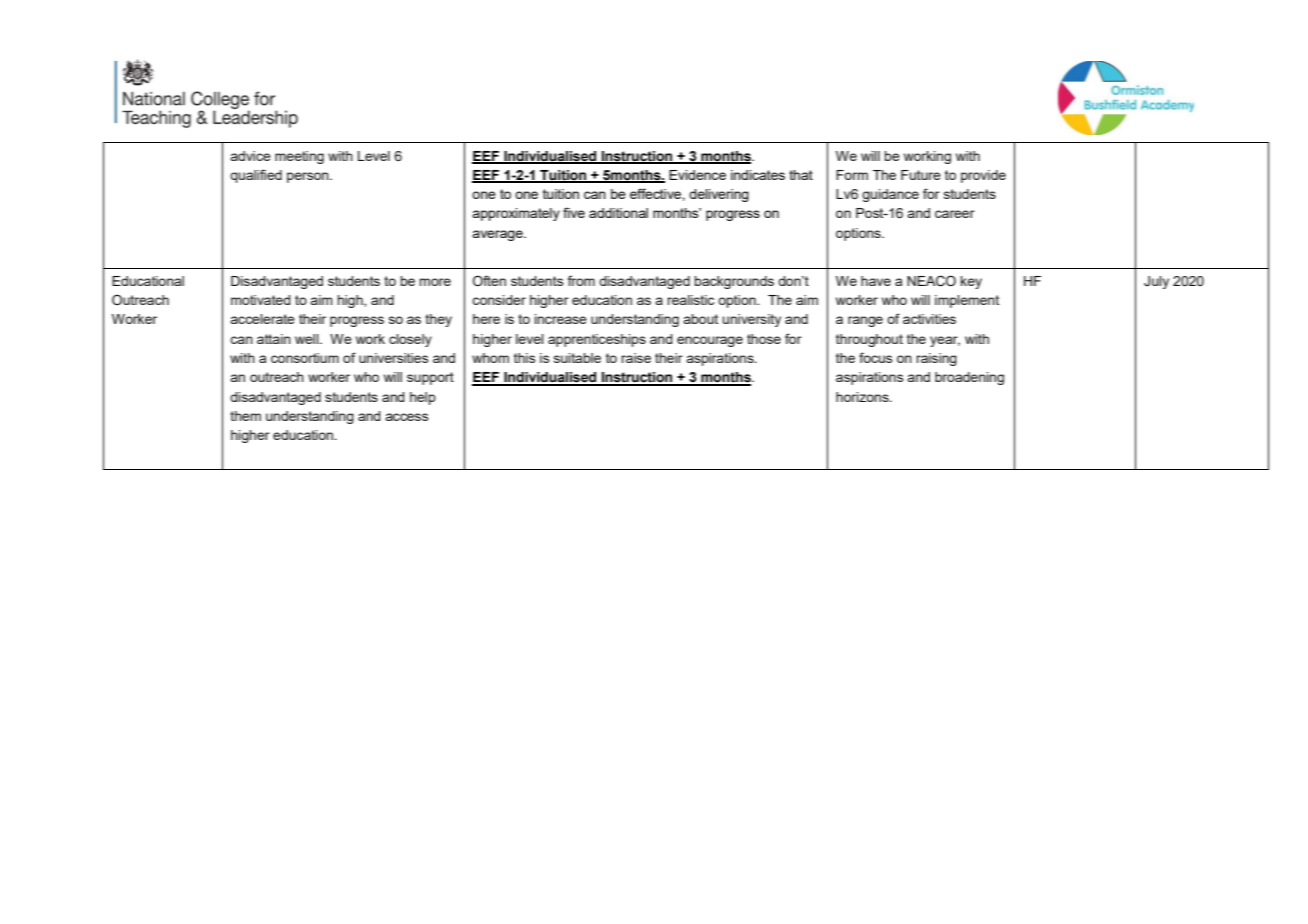 The image size is (1308, 924). What do you see at coordinates (983, 176) in the screenshot?
I see `provide` at bounding box center [983, 176].
